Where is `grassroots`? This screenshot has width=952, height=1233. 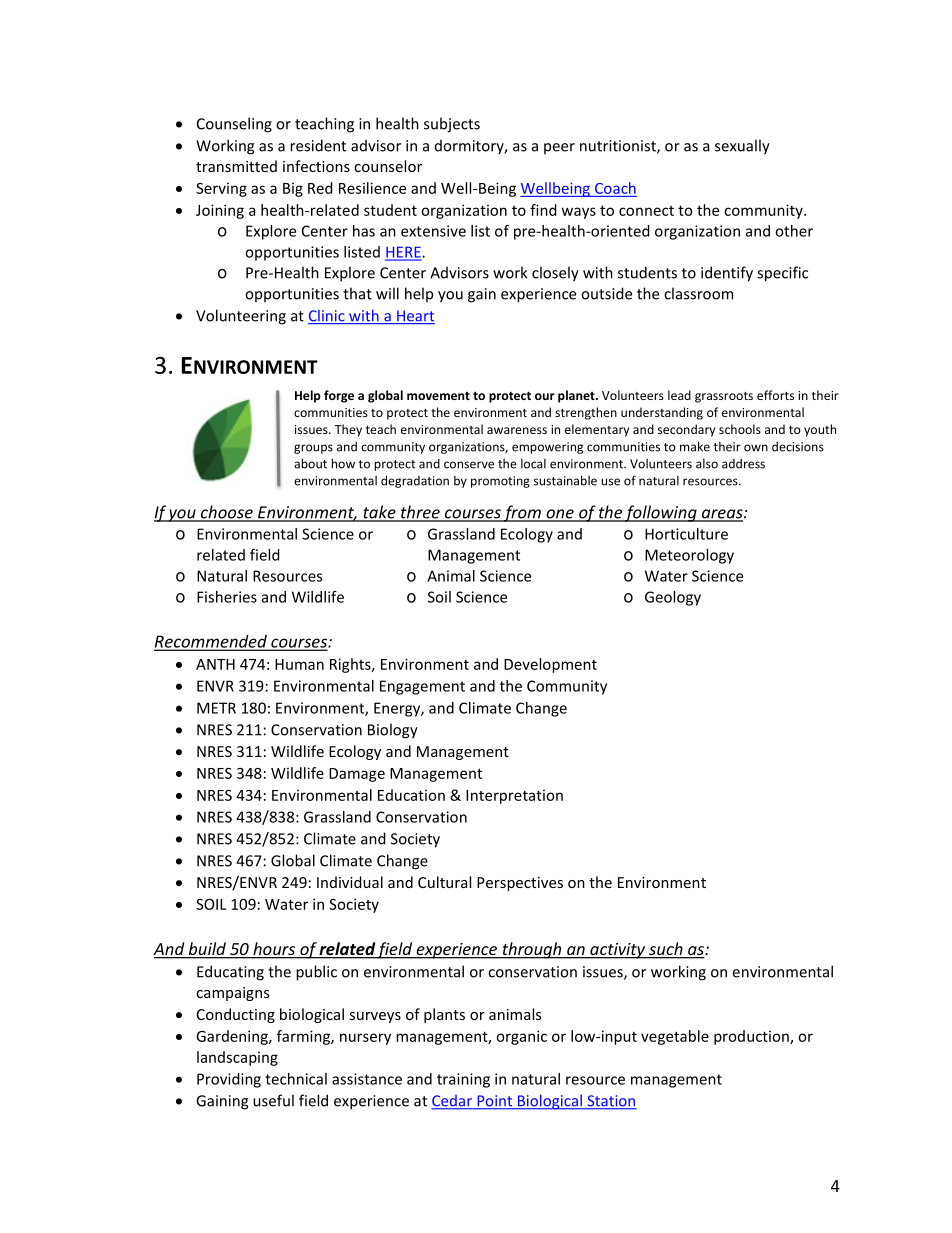 grassroots is located at coordinates (724, 397).
